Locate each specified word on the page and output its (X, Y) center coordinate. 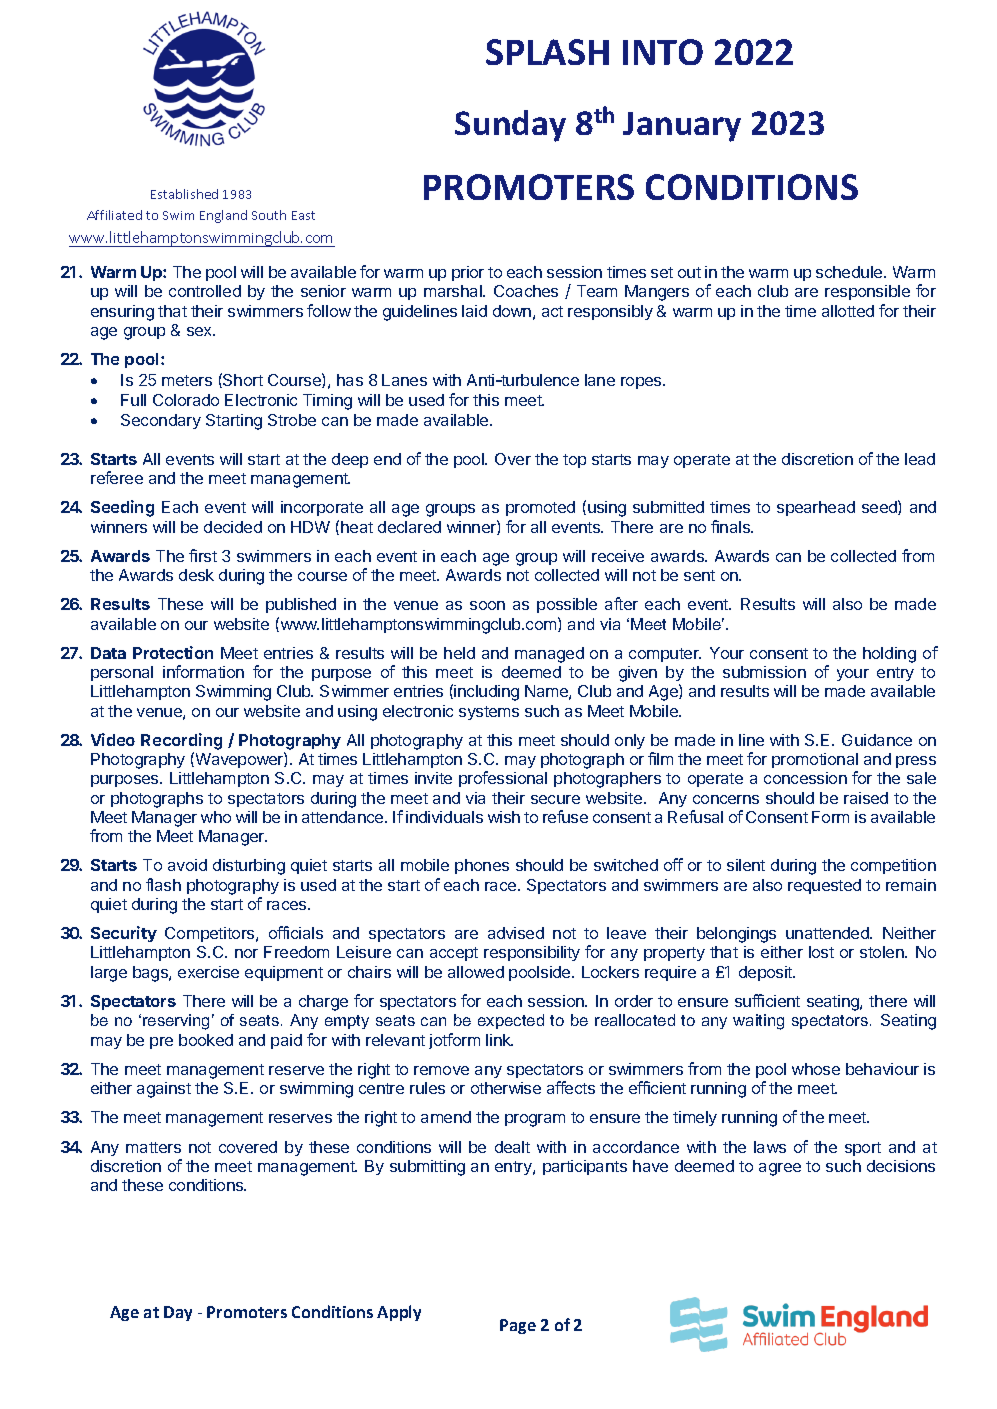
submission (764, 672)
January (682, 127)
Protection (173, 652)
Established (184, 194)
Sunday (510, 126)
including (486, 693)
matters (153, 1147)
